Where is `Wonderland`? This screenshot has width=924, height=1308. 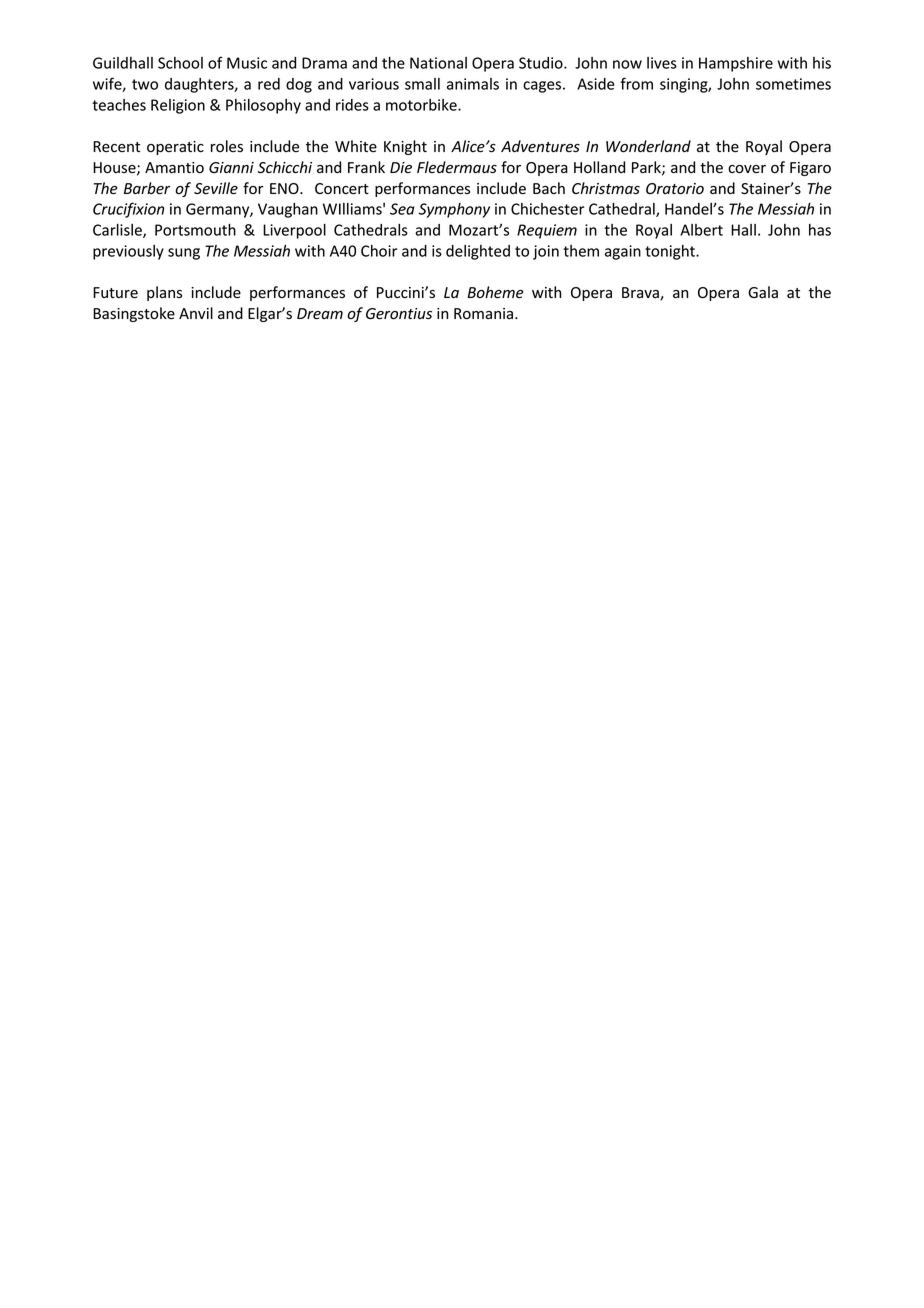 Wonderland is located at coordinates (648, 146).
